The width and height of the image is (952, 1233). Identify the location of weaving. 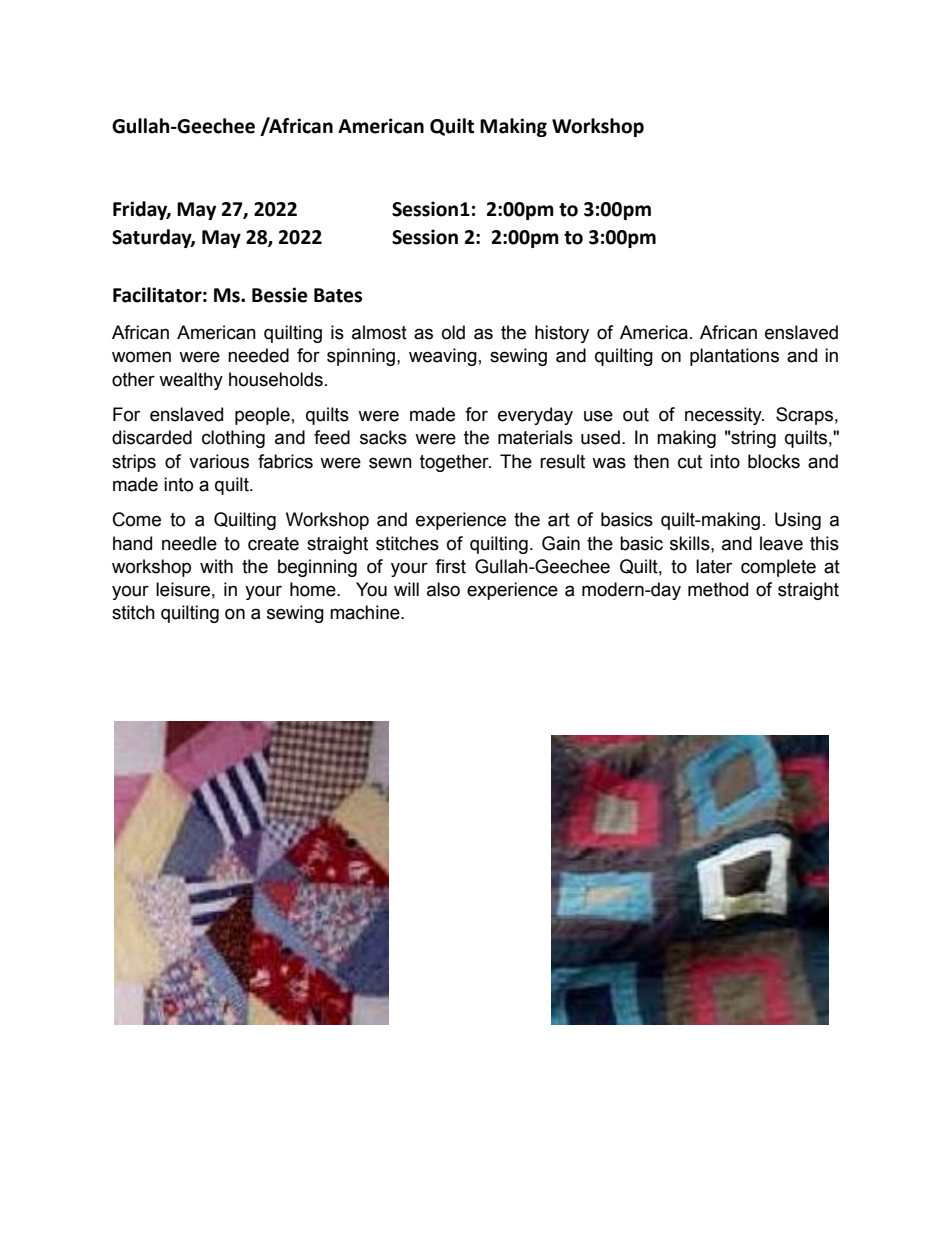
(443, 357).
